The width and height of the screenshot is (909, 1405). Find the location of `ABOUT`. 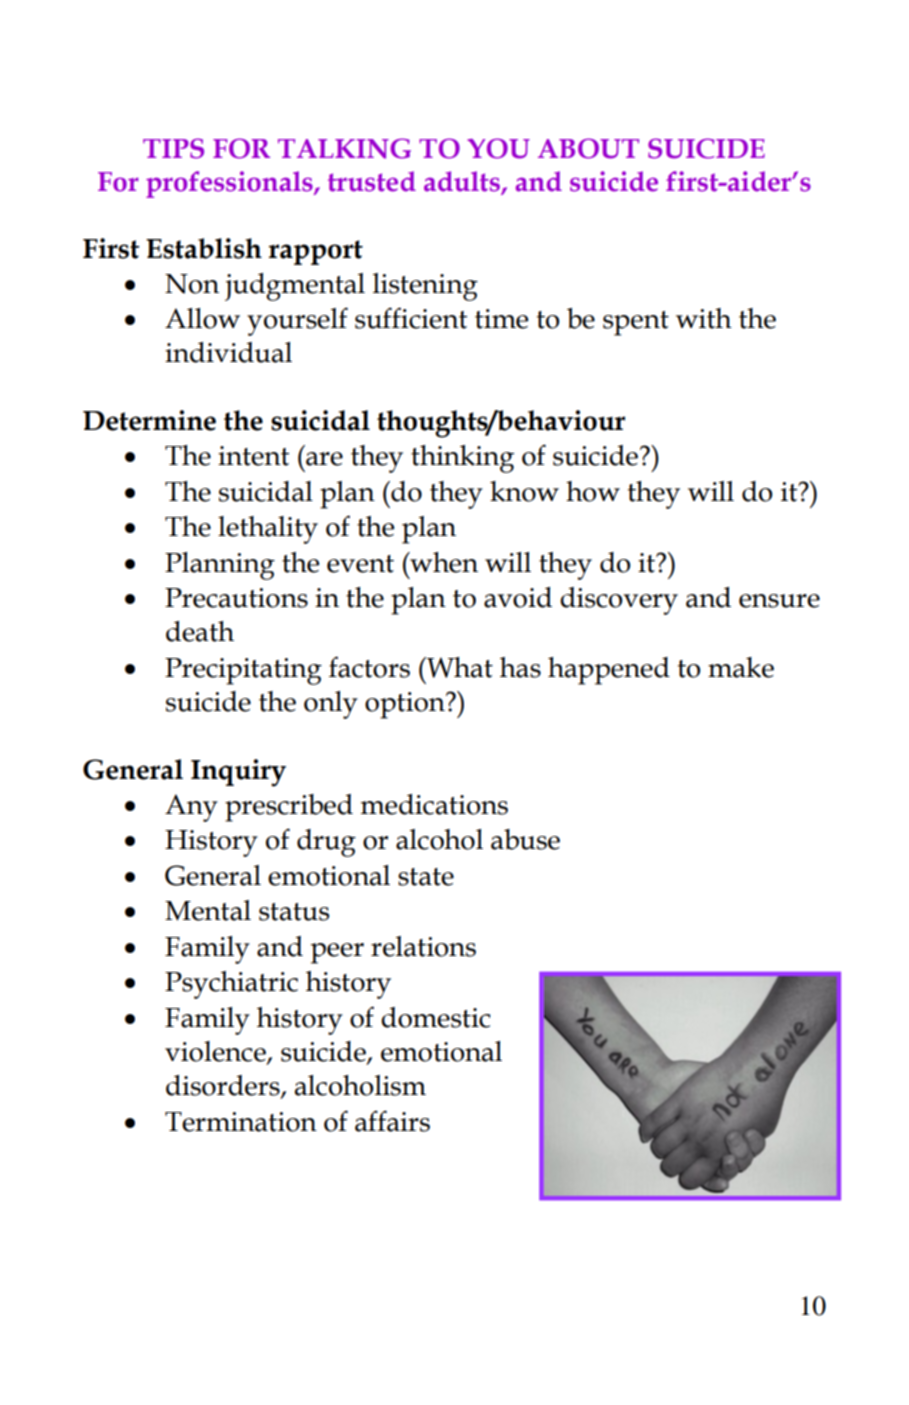

ABOUT is located at coordinates (588, 148).
